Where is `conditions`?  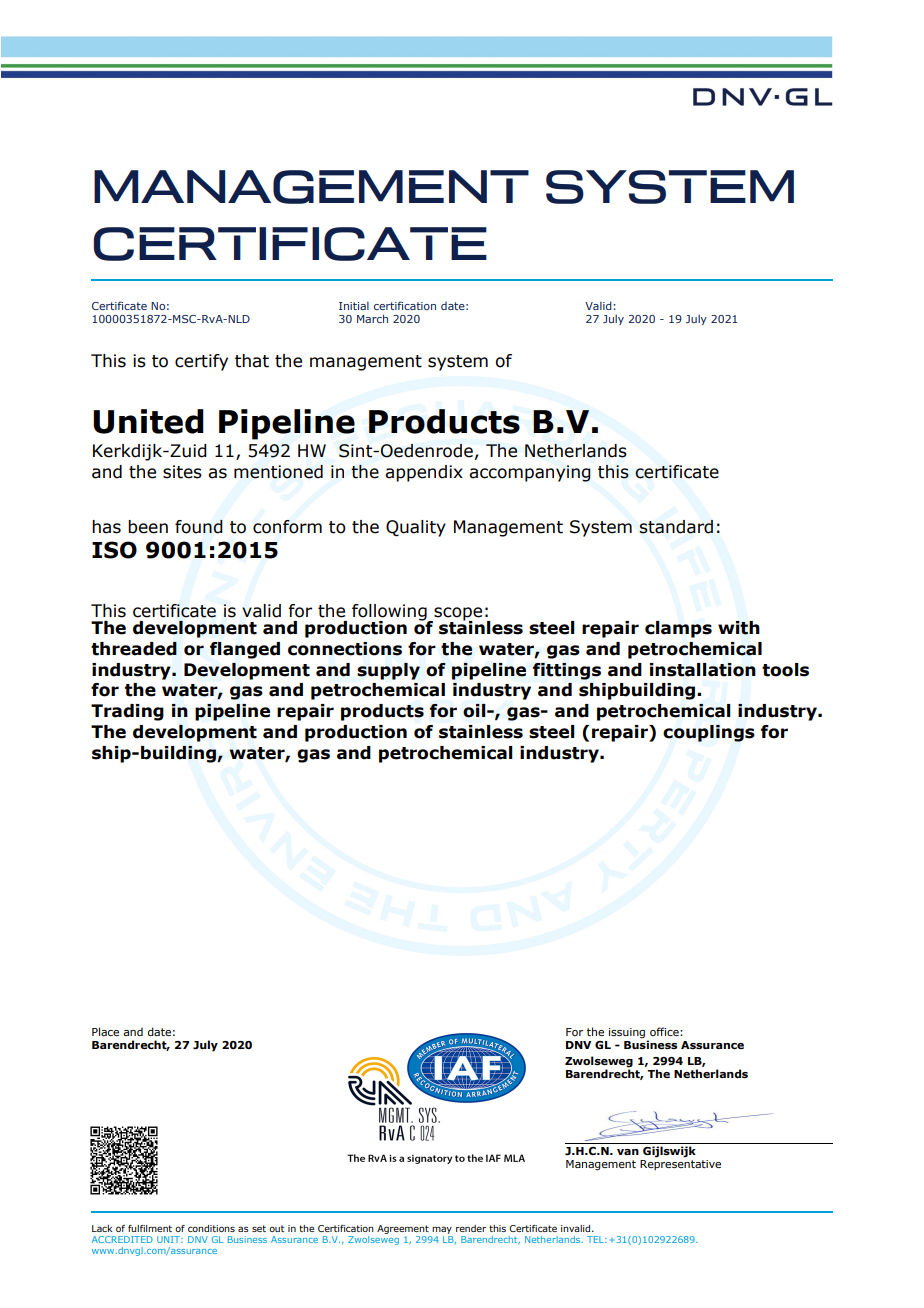 conditions is located at coordinates (211, 1228).
